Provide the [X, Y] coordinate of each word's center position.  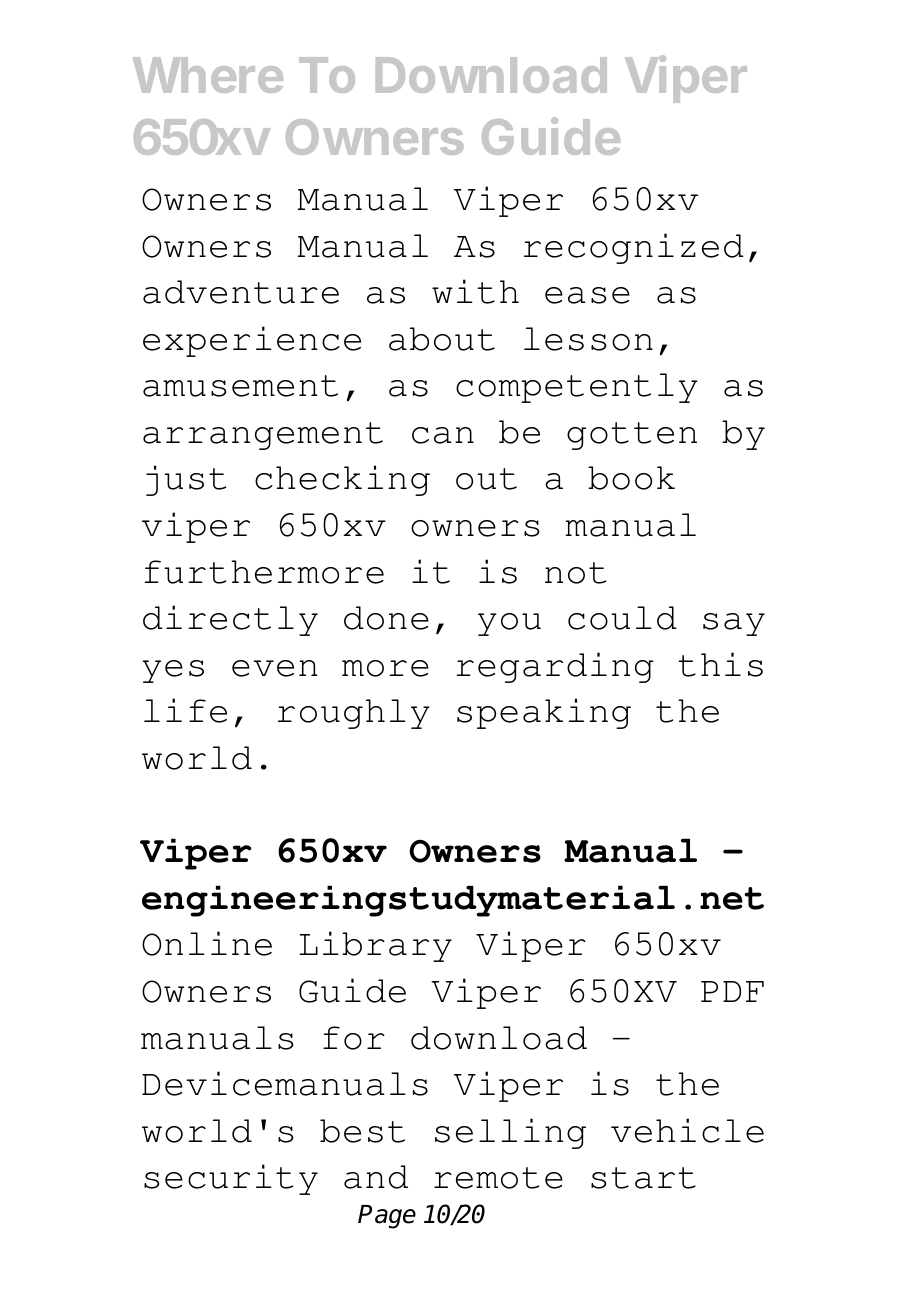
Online [207, 943]
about [442, 339]
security [231, 1179]
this [720, 664]
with [475, 291]
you [509, 624]
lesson [588, 339]
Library [375, 946]
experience [252, 341]
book [631, 478]
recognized [634, 248]
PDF [732, 991]
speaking [544, 713]
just [186, 480]
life [185, 710]
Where [208, 75]
